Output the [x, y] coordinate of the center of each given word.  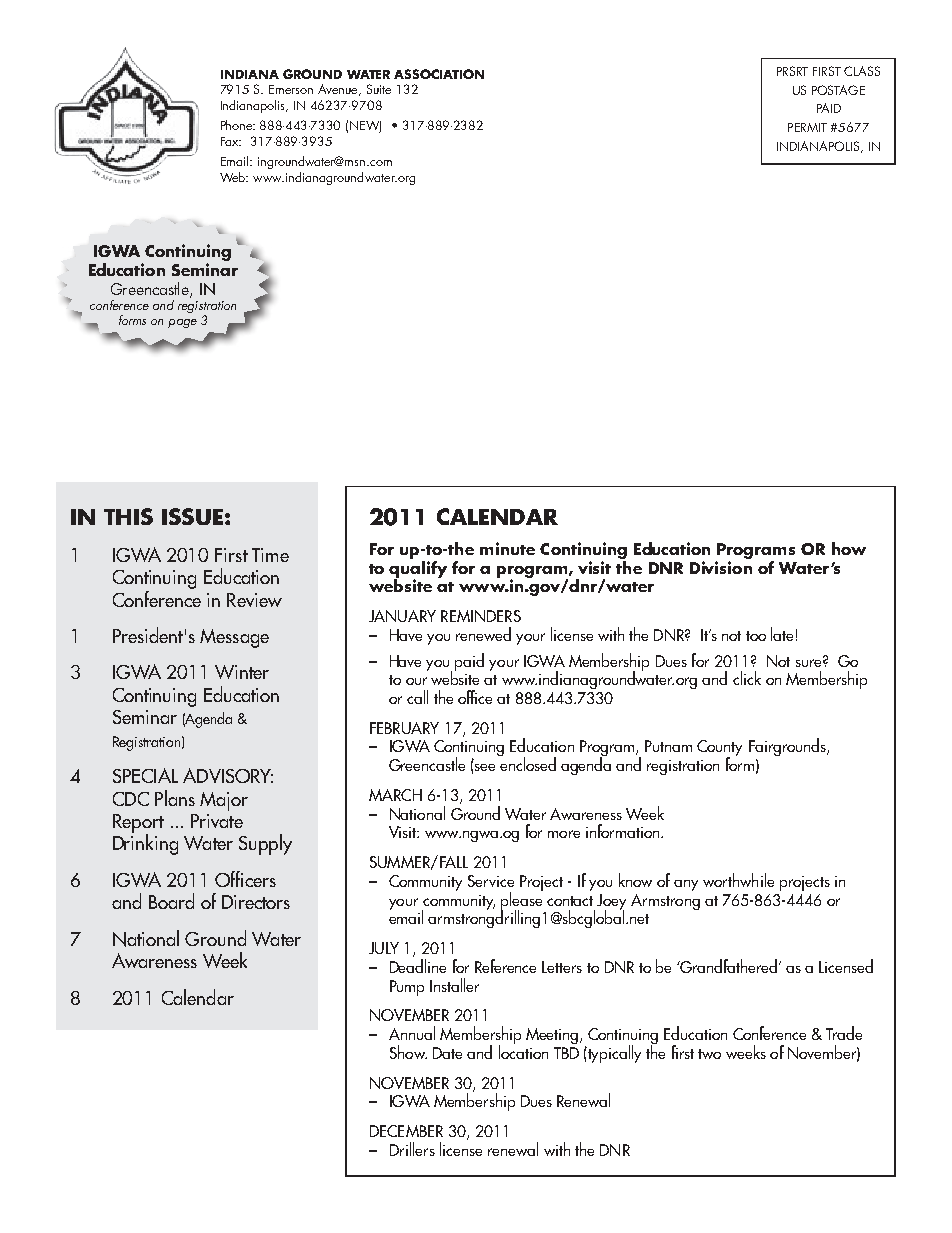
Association [439, 74]
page [182, 323]
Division [721, 566]
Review [254, 600]
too [756, 636]
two [709, 1054]
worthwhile [738, 880]
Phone [238, 125]
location [523, 1051]
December [406, 1131]
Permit [807, 127]
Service [491, 881]
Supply [265, 844]
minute [507, 548]
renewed [483, 634]
